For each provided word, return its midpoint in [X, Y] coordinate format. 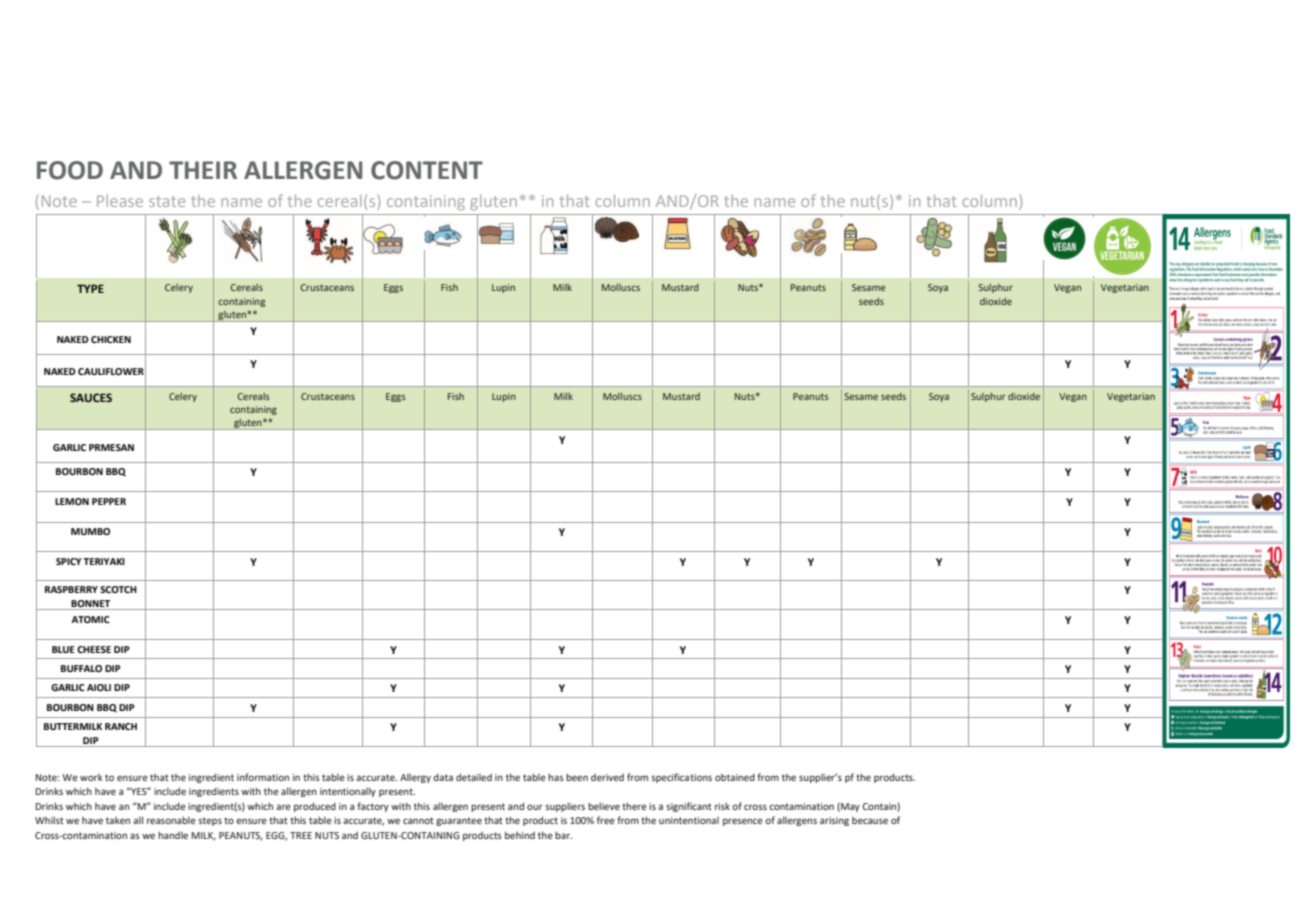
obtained [735, 777]
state [167, 201]
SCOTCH [118, 589]
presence [743, 822]
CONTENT [427, 170]
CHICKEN [111, 339]
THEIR [203, 170]
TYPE [90, 288]
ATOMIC [90, 619]
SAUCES [91, 397]
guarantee [459, 821]
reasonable [171, 820]
